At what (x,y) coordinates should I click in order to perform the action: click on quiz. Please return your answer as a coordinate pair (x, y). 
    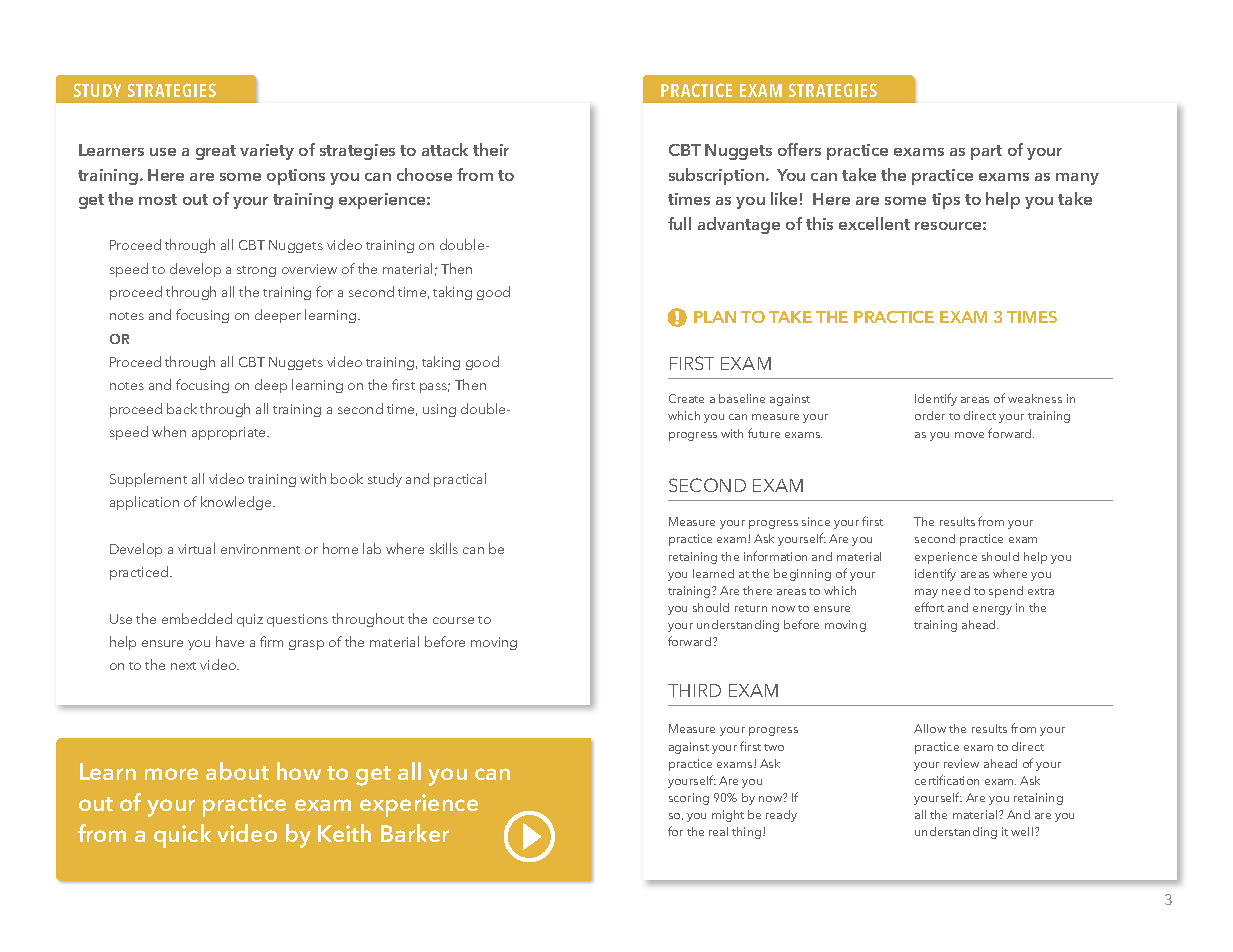
    Looking at the image, I should click on (250, 620).
